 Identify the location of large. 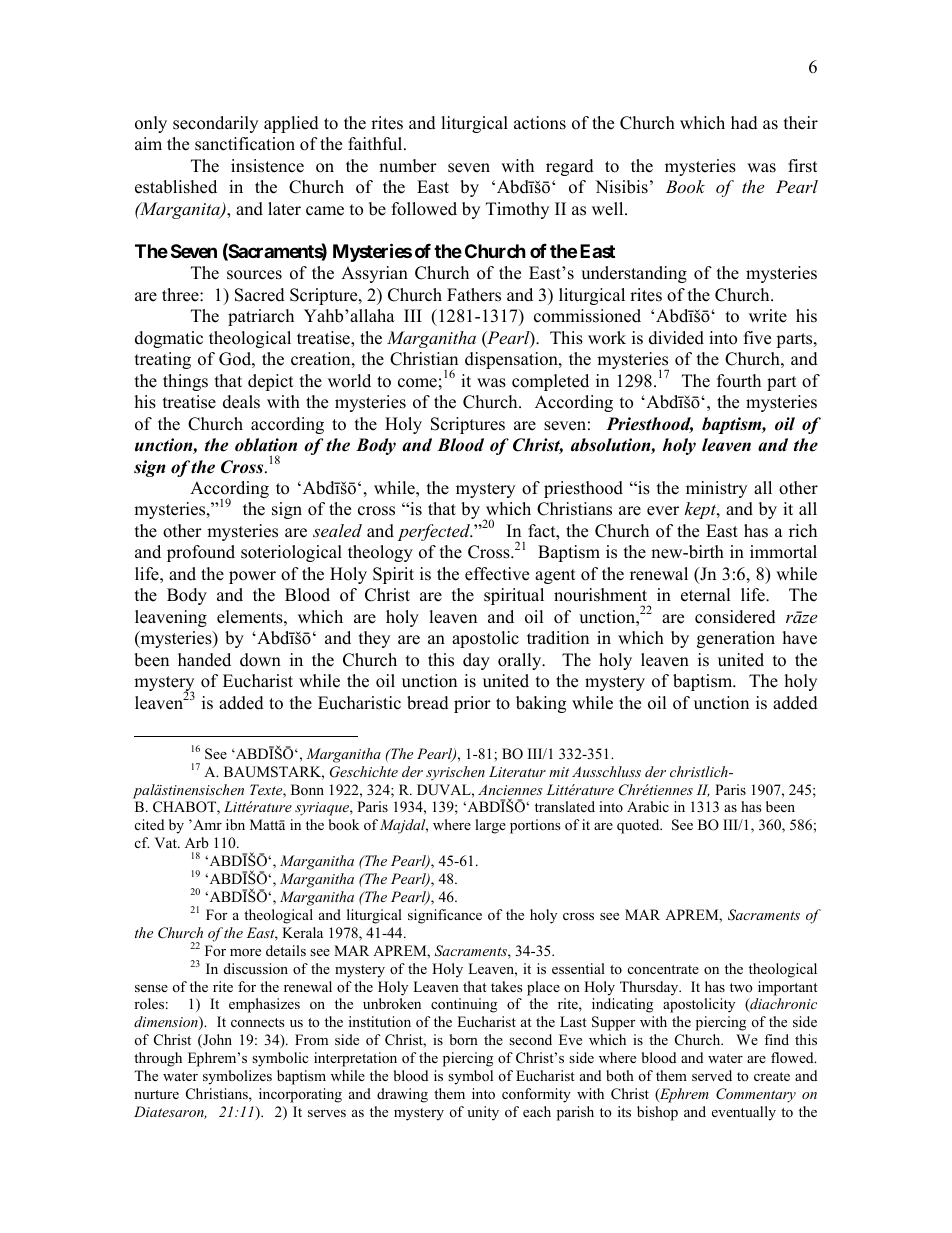
(490, 826).
